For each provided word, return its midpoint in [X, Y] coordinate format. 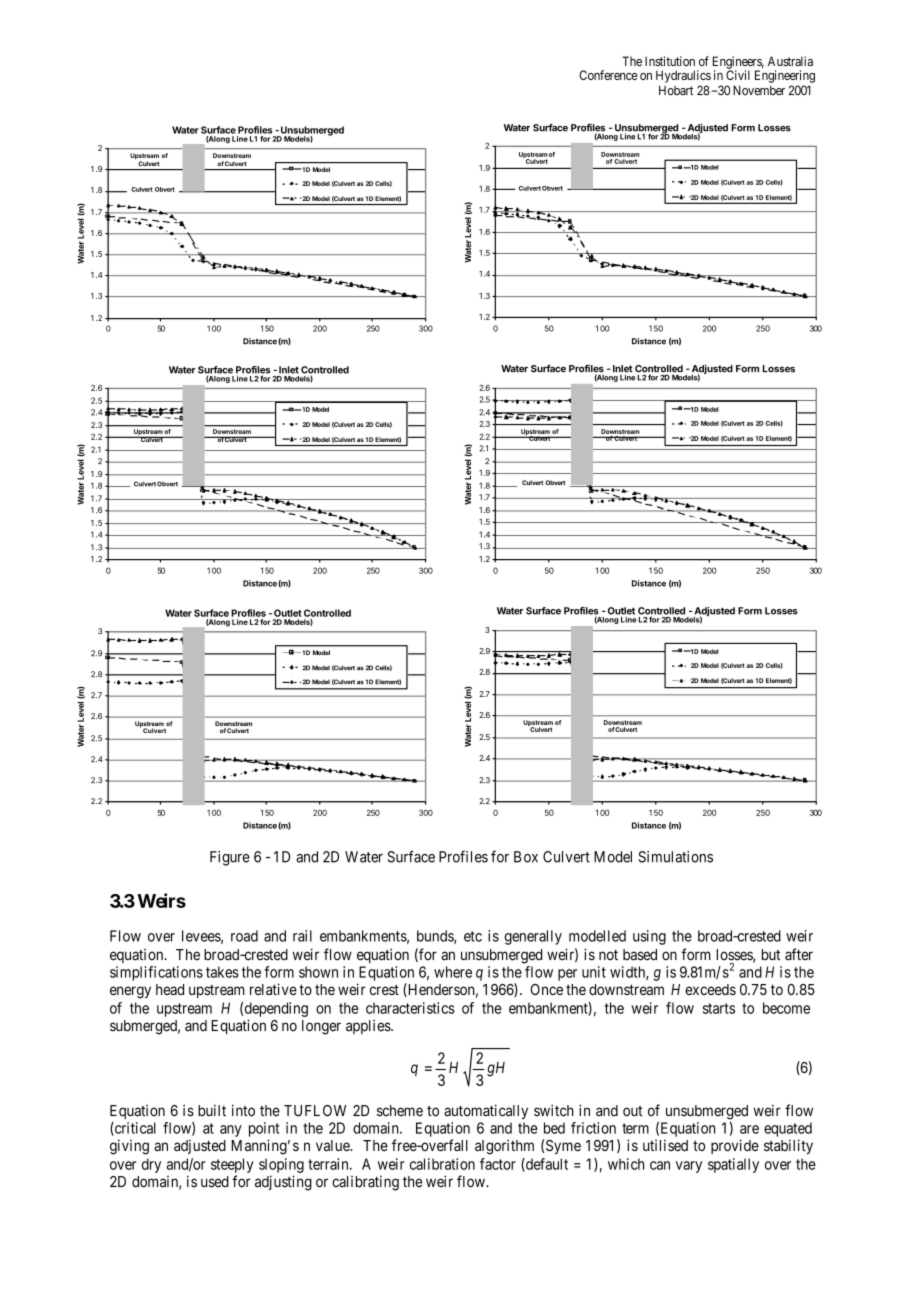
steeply [232, 1165]
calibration [442, 1164]
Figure [230, 858]
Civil [738, 75]
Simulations [675, 857]
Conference [608, 75]
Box [526, 857]
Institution [670, 61]
